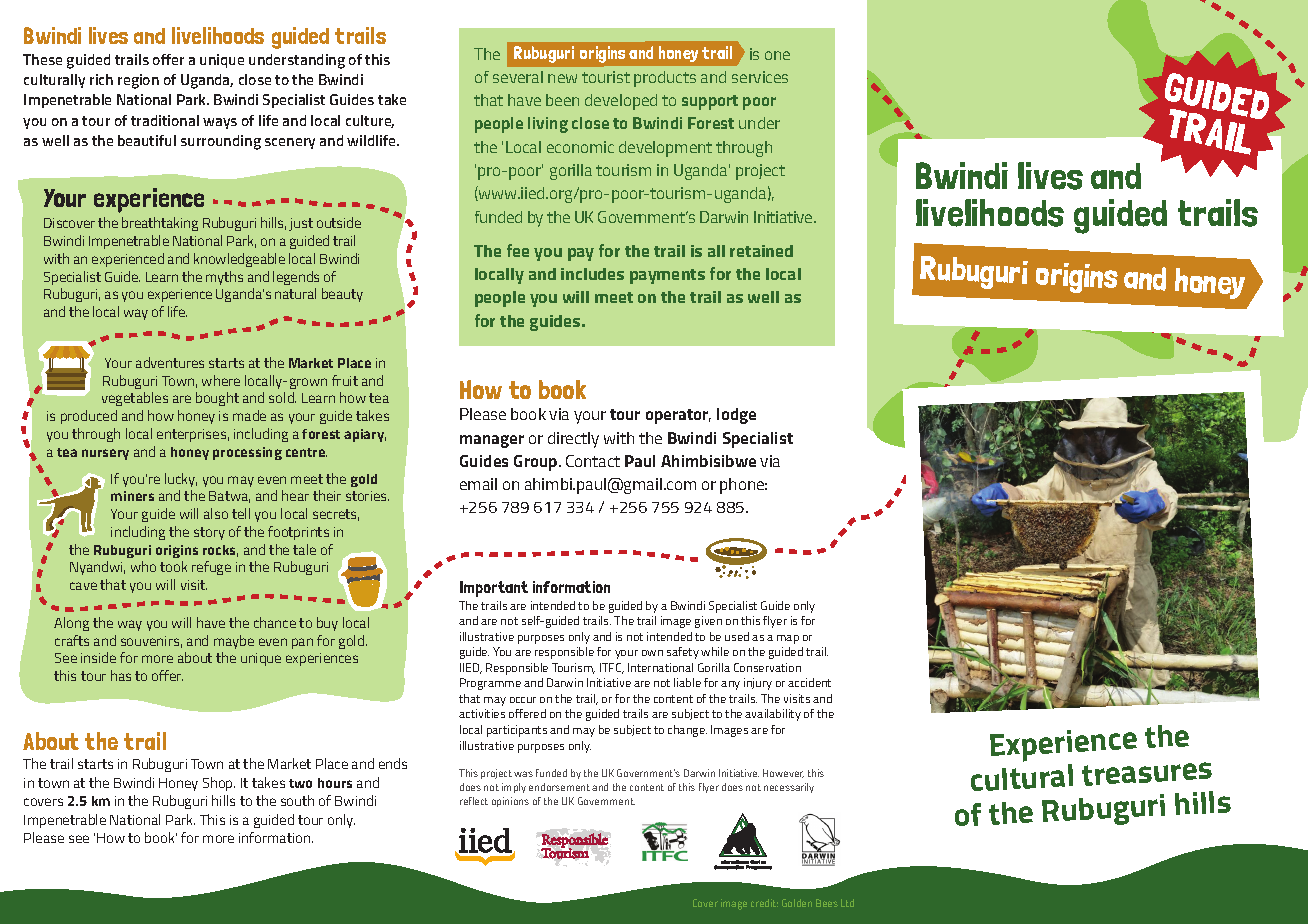 This screenshot has height=924, width=1308. Describe the element at coordinates (490, 684) in the screenshot. I see `Programme` at that location.
